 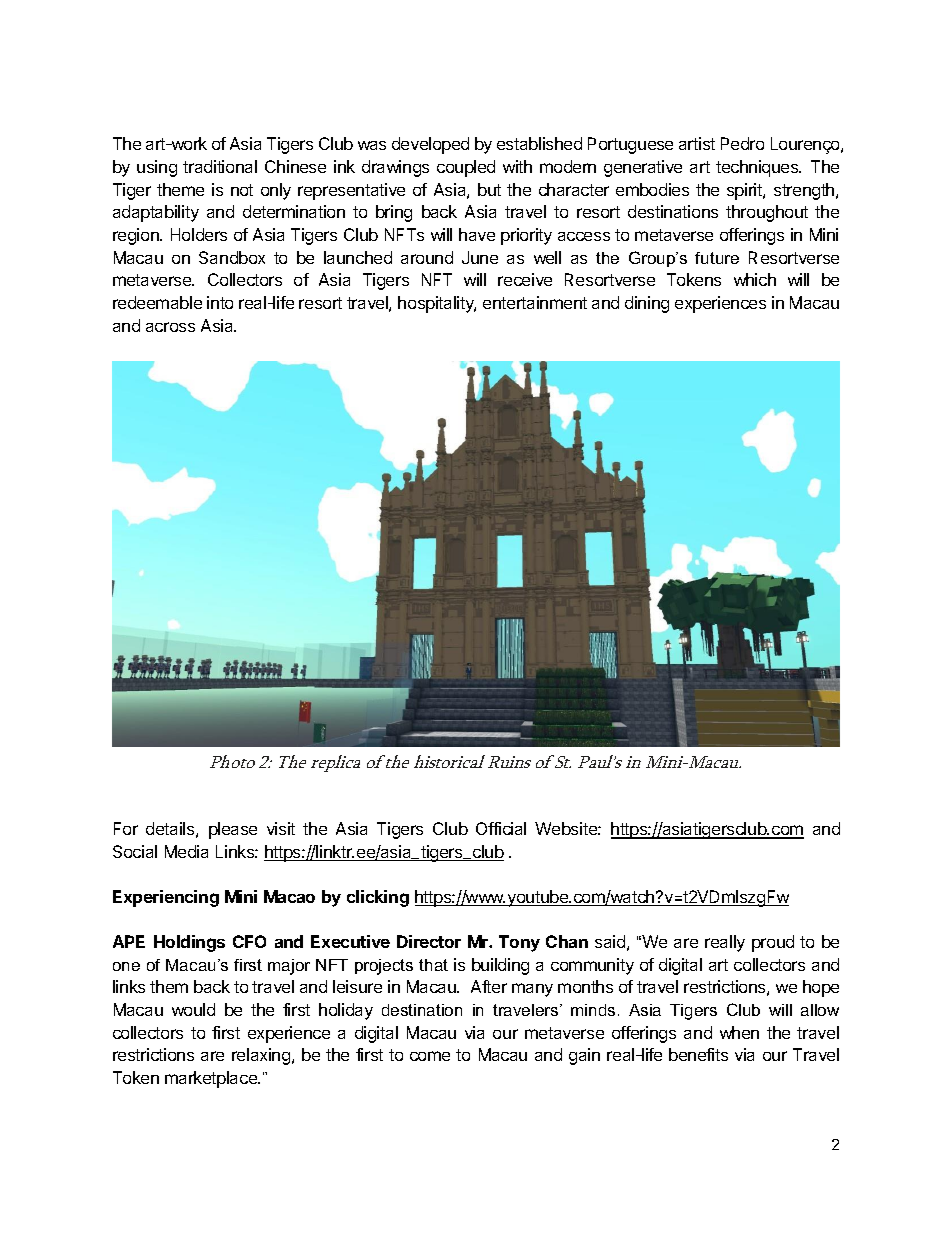 What do you see at coordinates (739, 1032) in the page?
I see `when` at bounding box center [739, 1032].
